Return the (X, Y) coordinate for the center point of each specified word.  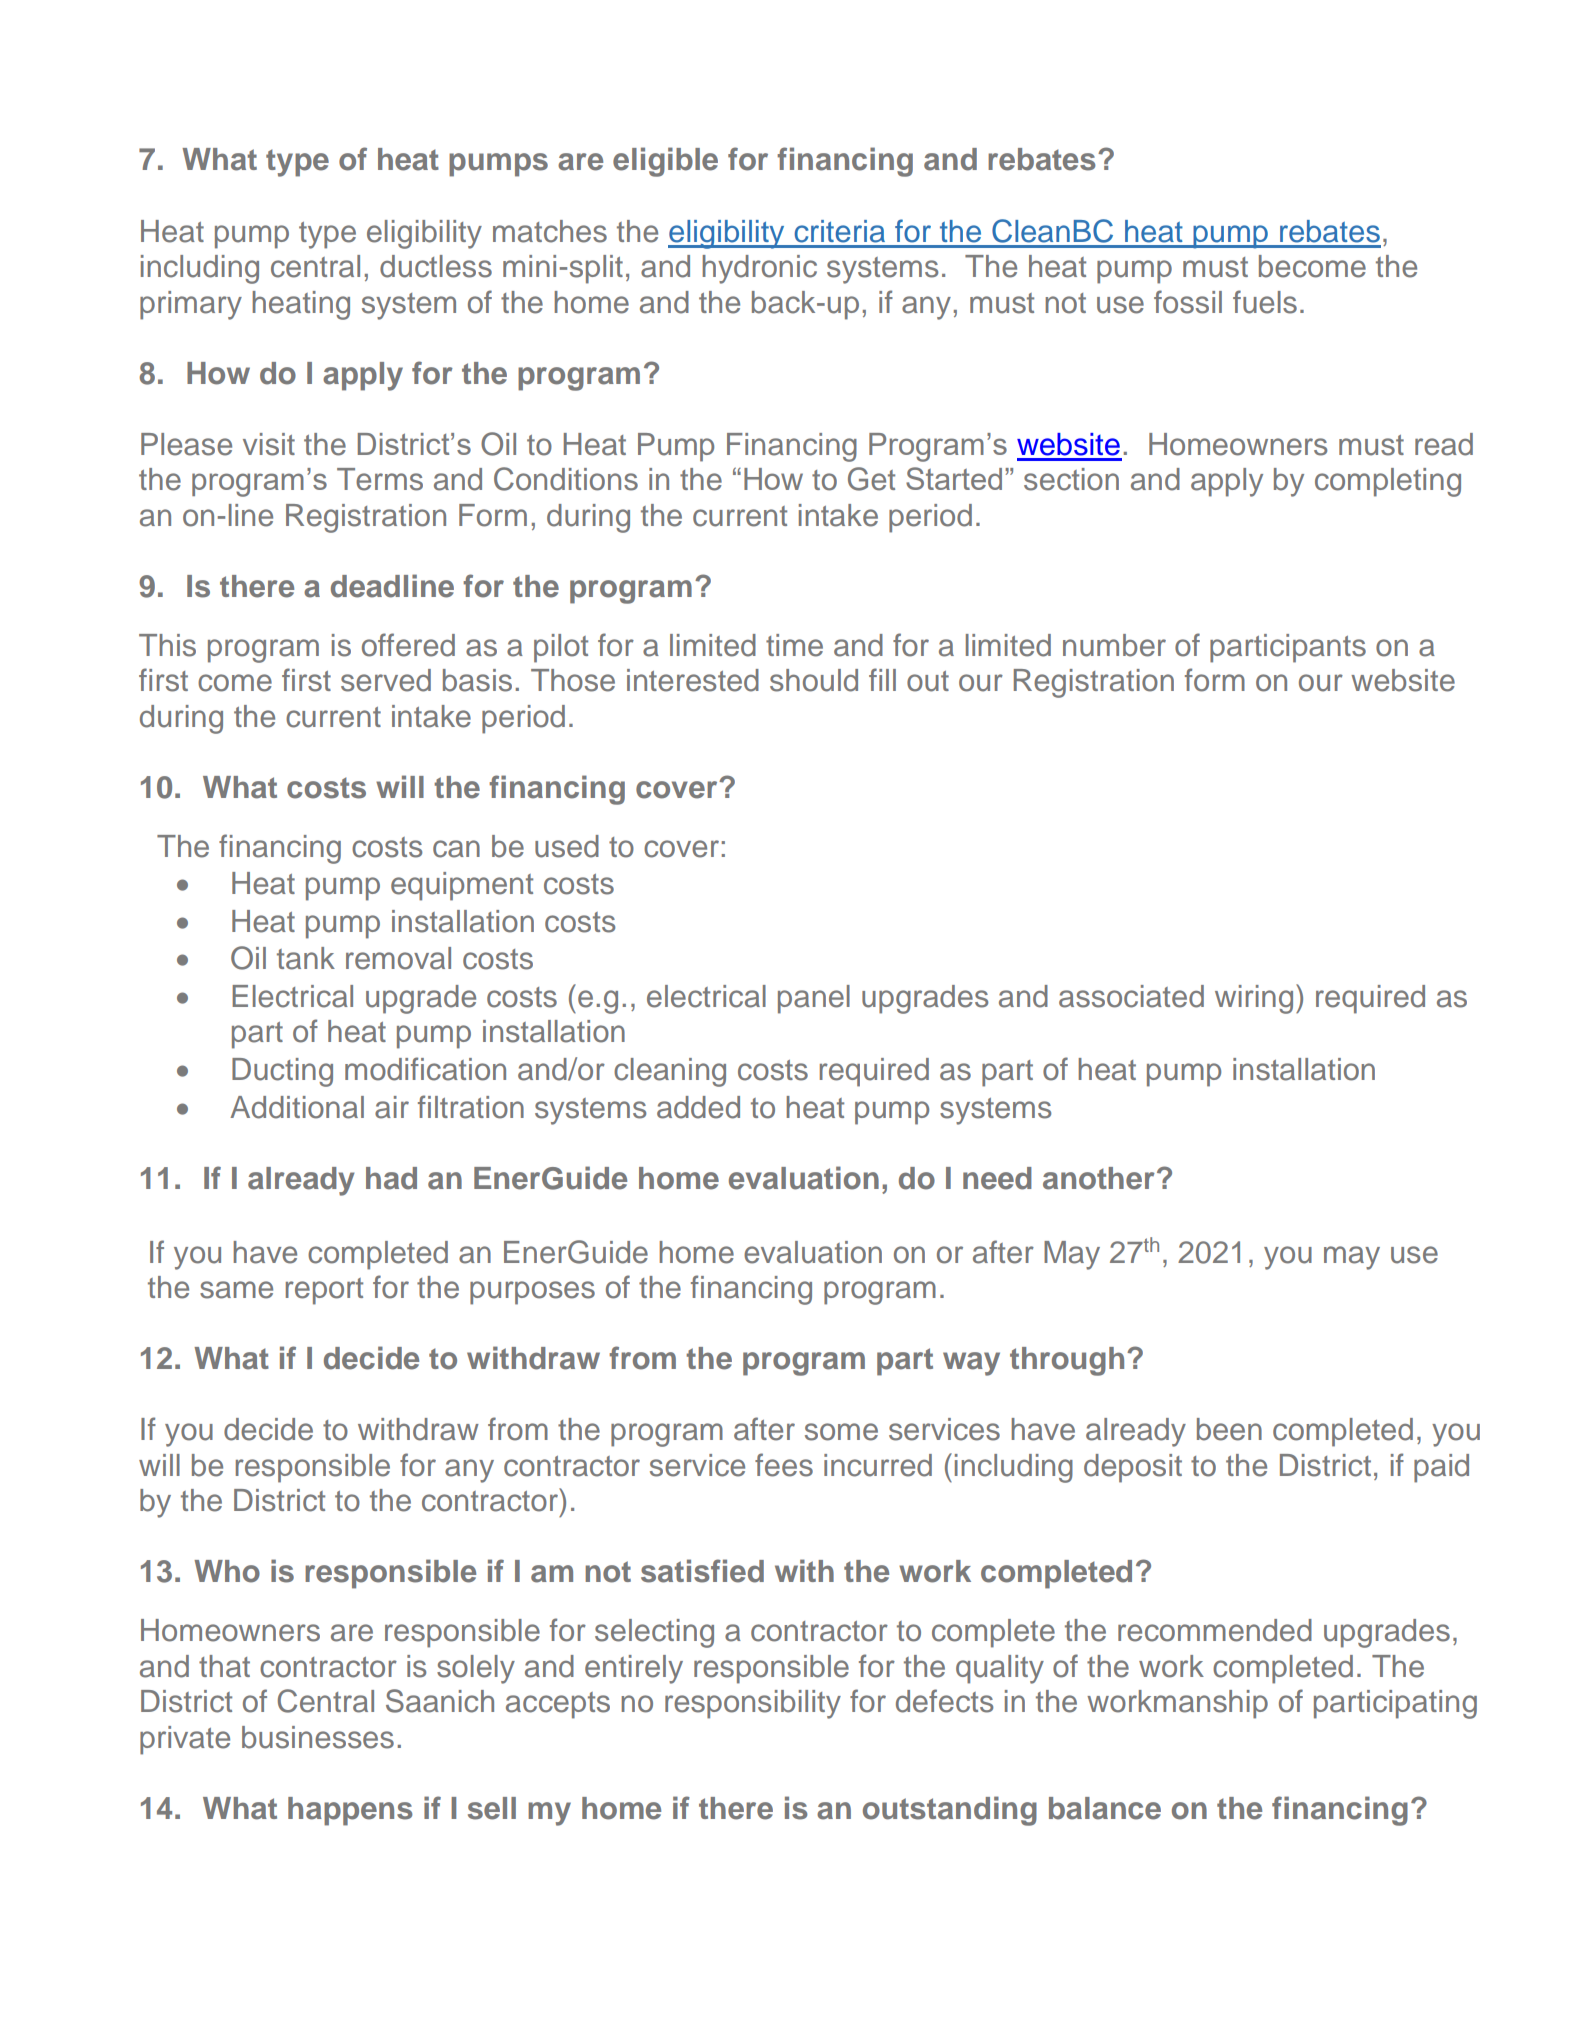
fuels (1265, 302)
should (814, 680)
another (1099, 1178)
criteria (839, 231)
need (997, 1178)
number (1114, 645)
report (324, 1291)
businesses (318, 1737)
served (386, 680)
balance (1105, 1808)
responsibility (753, 1704)
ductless (436, 266)
